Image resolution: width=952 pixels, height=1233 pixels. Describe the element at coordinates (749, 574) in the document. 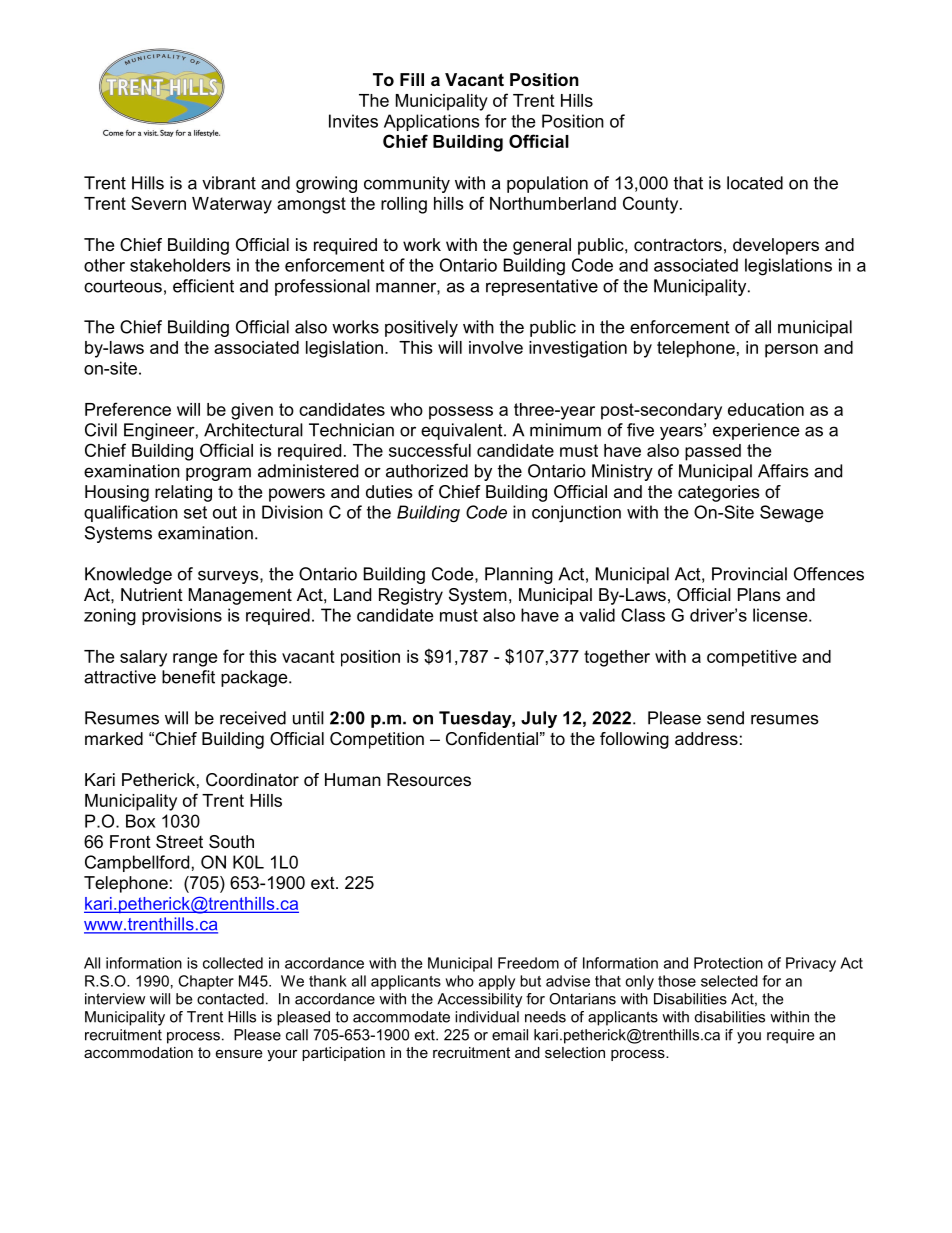

I see `Provincial` at that location.
